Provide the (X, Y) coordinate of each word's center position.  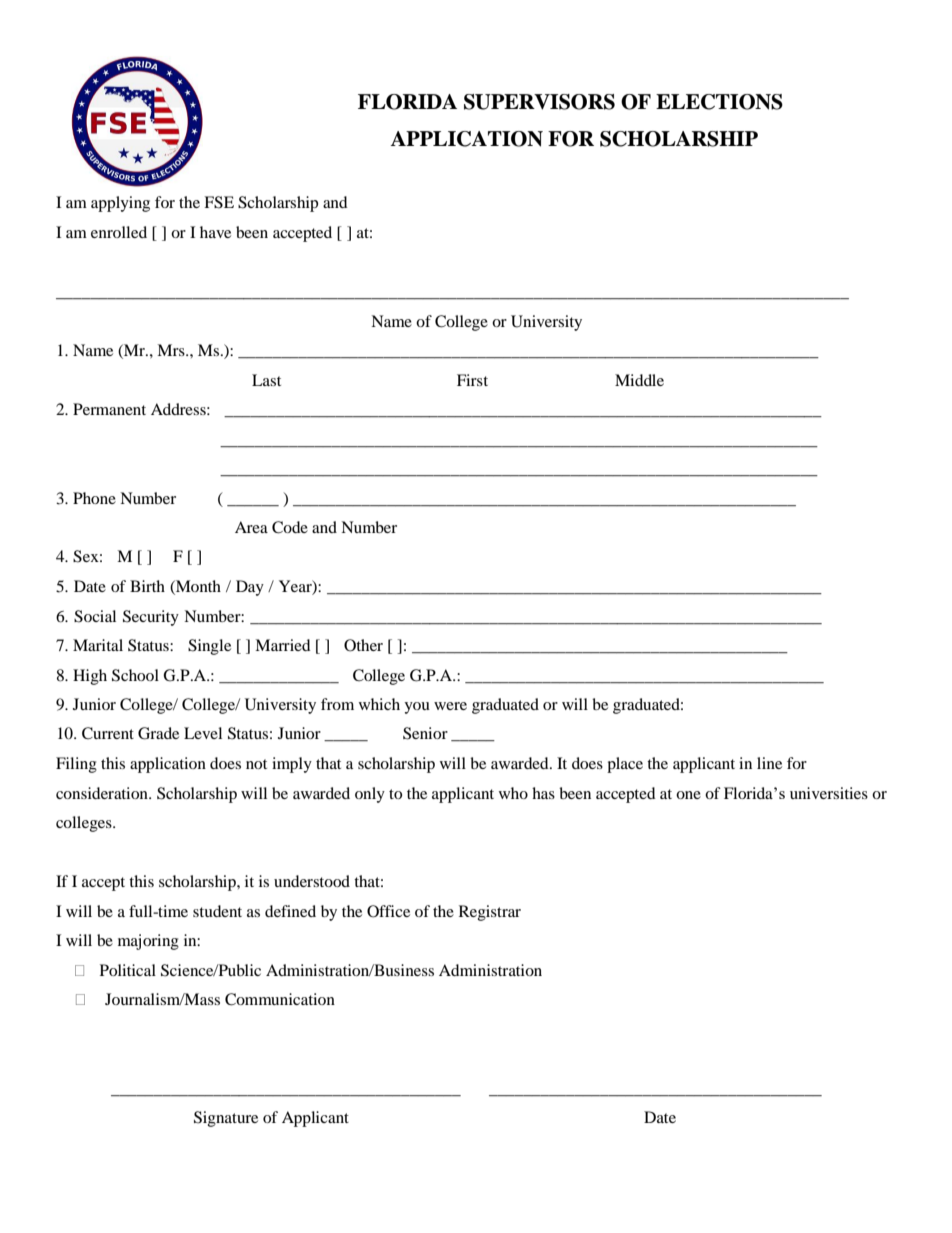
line (769, 763)
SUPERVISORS (539, 102)
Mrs (172, 350)
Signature (226, 1119)
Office (388, 911)
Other (363, 645)
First (472, 380)
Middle (639, 380)
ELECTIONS (719, 102)
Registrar (490, 913)
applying (120, 204)
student (217, 911)
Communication (280, 999)
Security (151, 618)
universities (829, 793)
